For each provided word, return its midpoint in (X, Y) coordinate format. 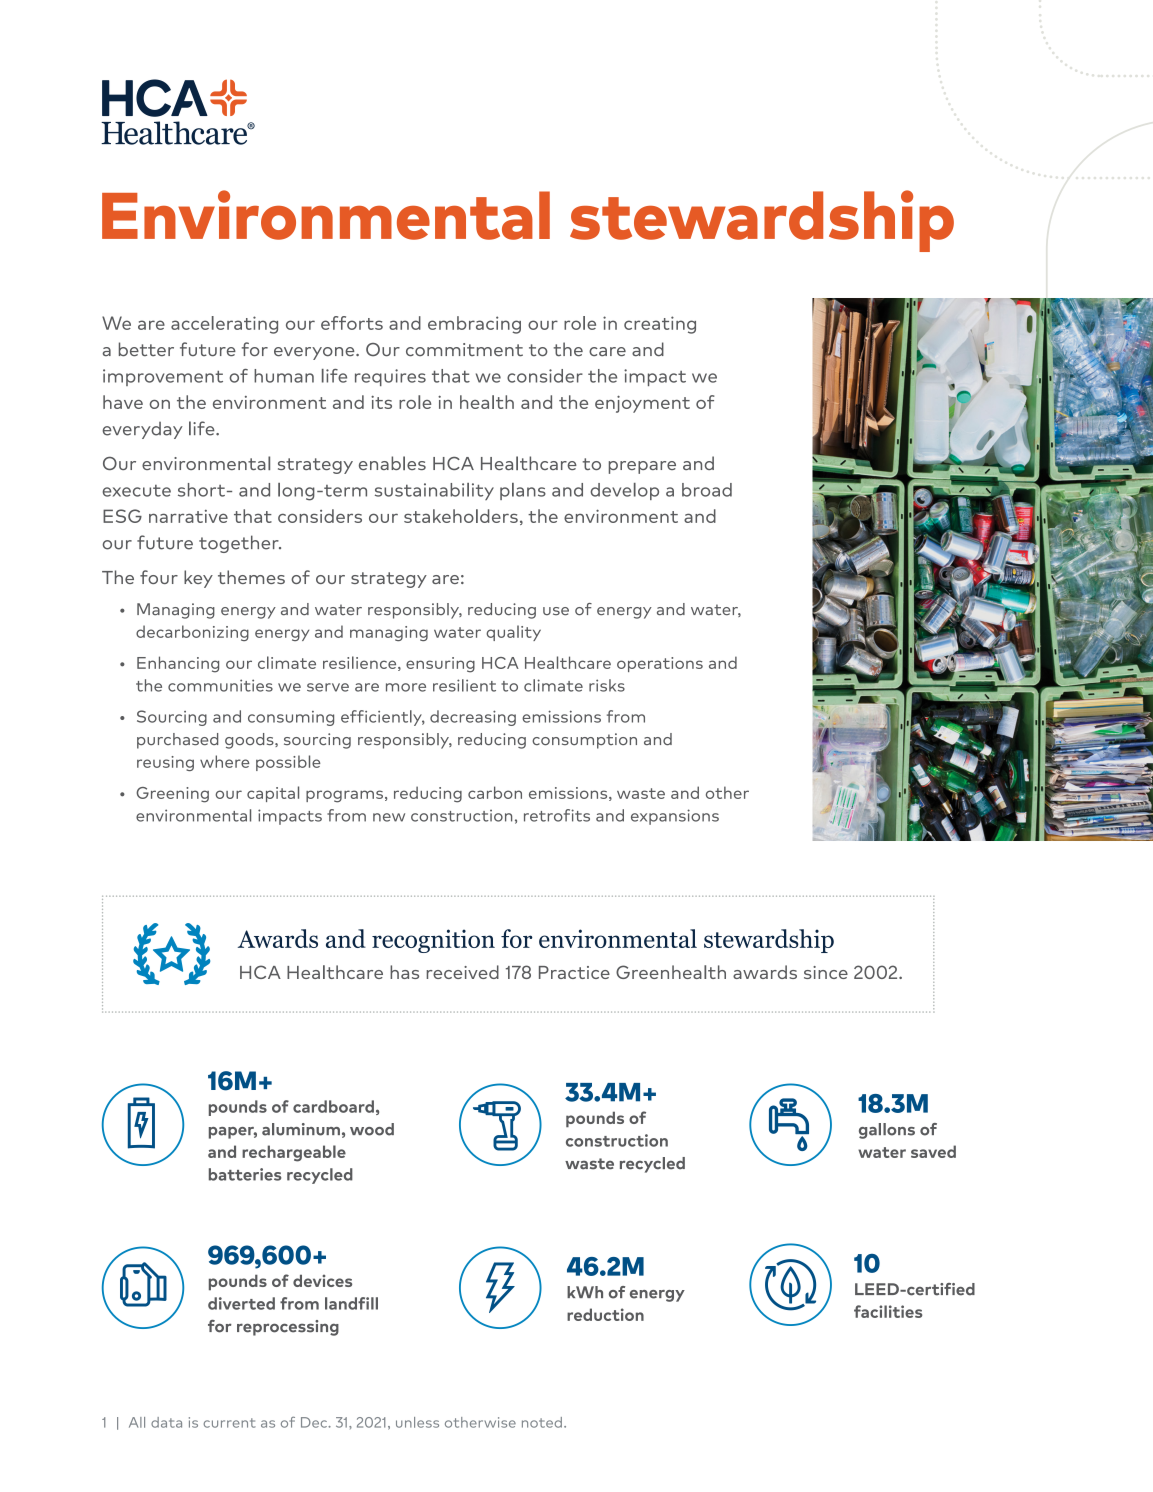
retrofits (557, 815)
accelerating (224, 325)
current (230, 1423)
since (826, 972)
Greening (172, 795)
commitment (464, 350)
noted (542, 1422)
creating (660, 325)
